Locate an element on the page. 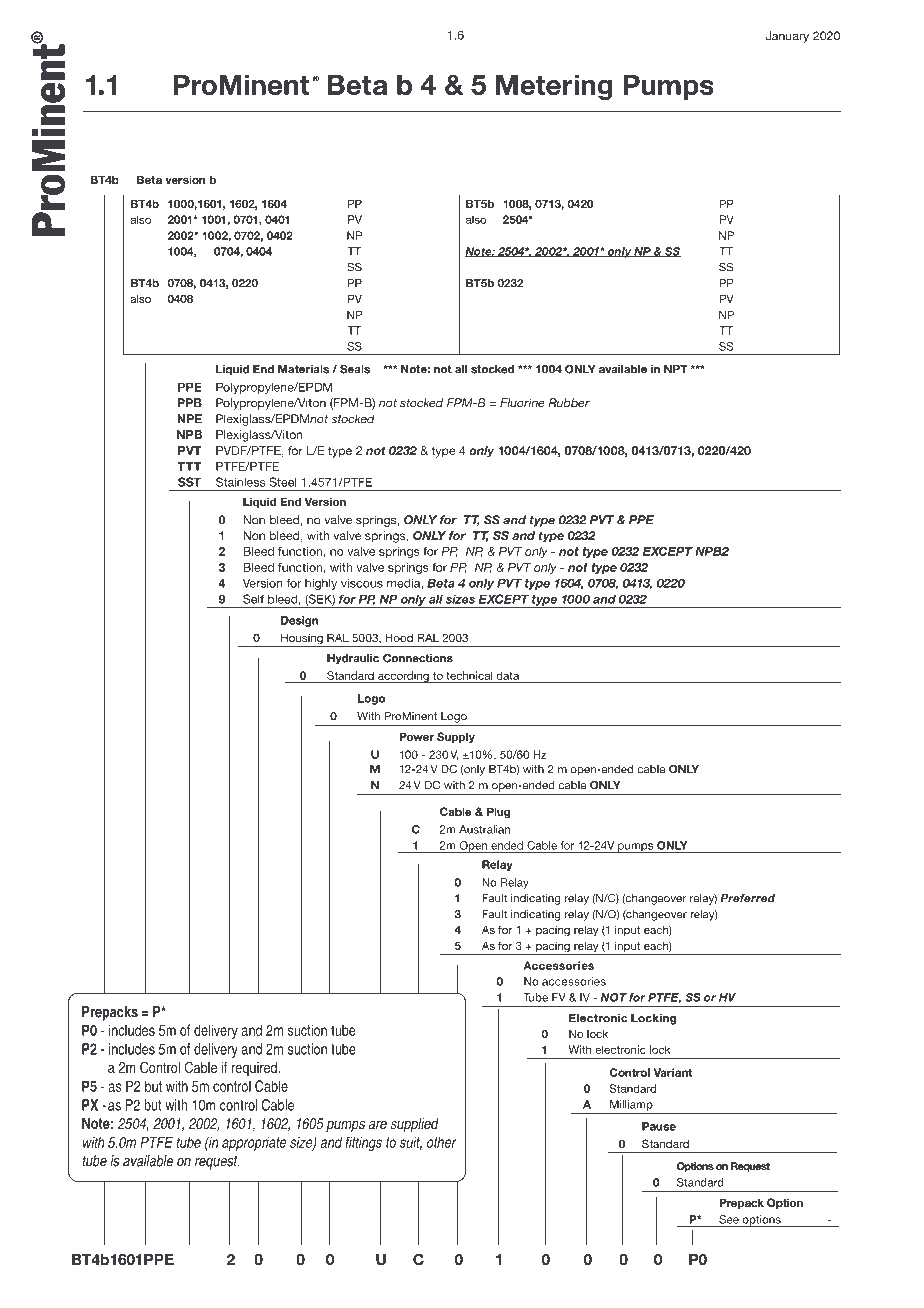 Image resolution: width=924 pixels, height=1308 pixels. Code is located at coordinates (271, 148).
